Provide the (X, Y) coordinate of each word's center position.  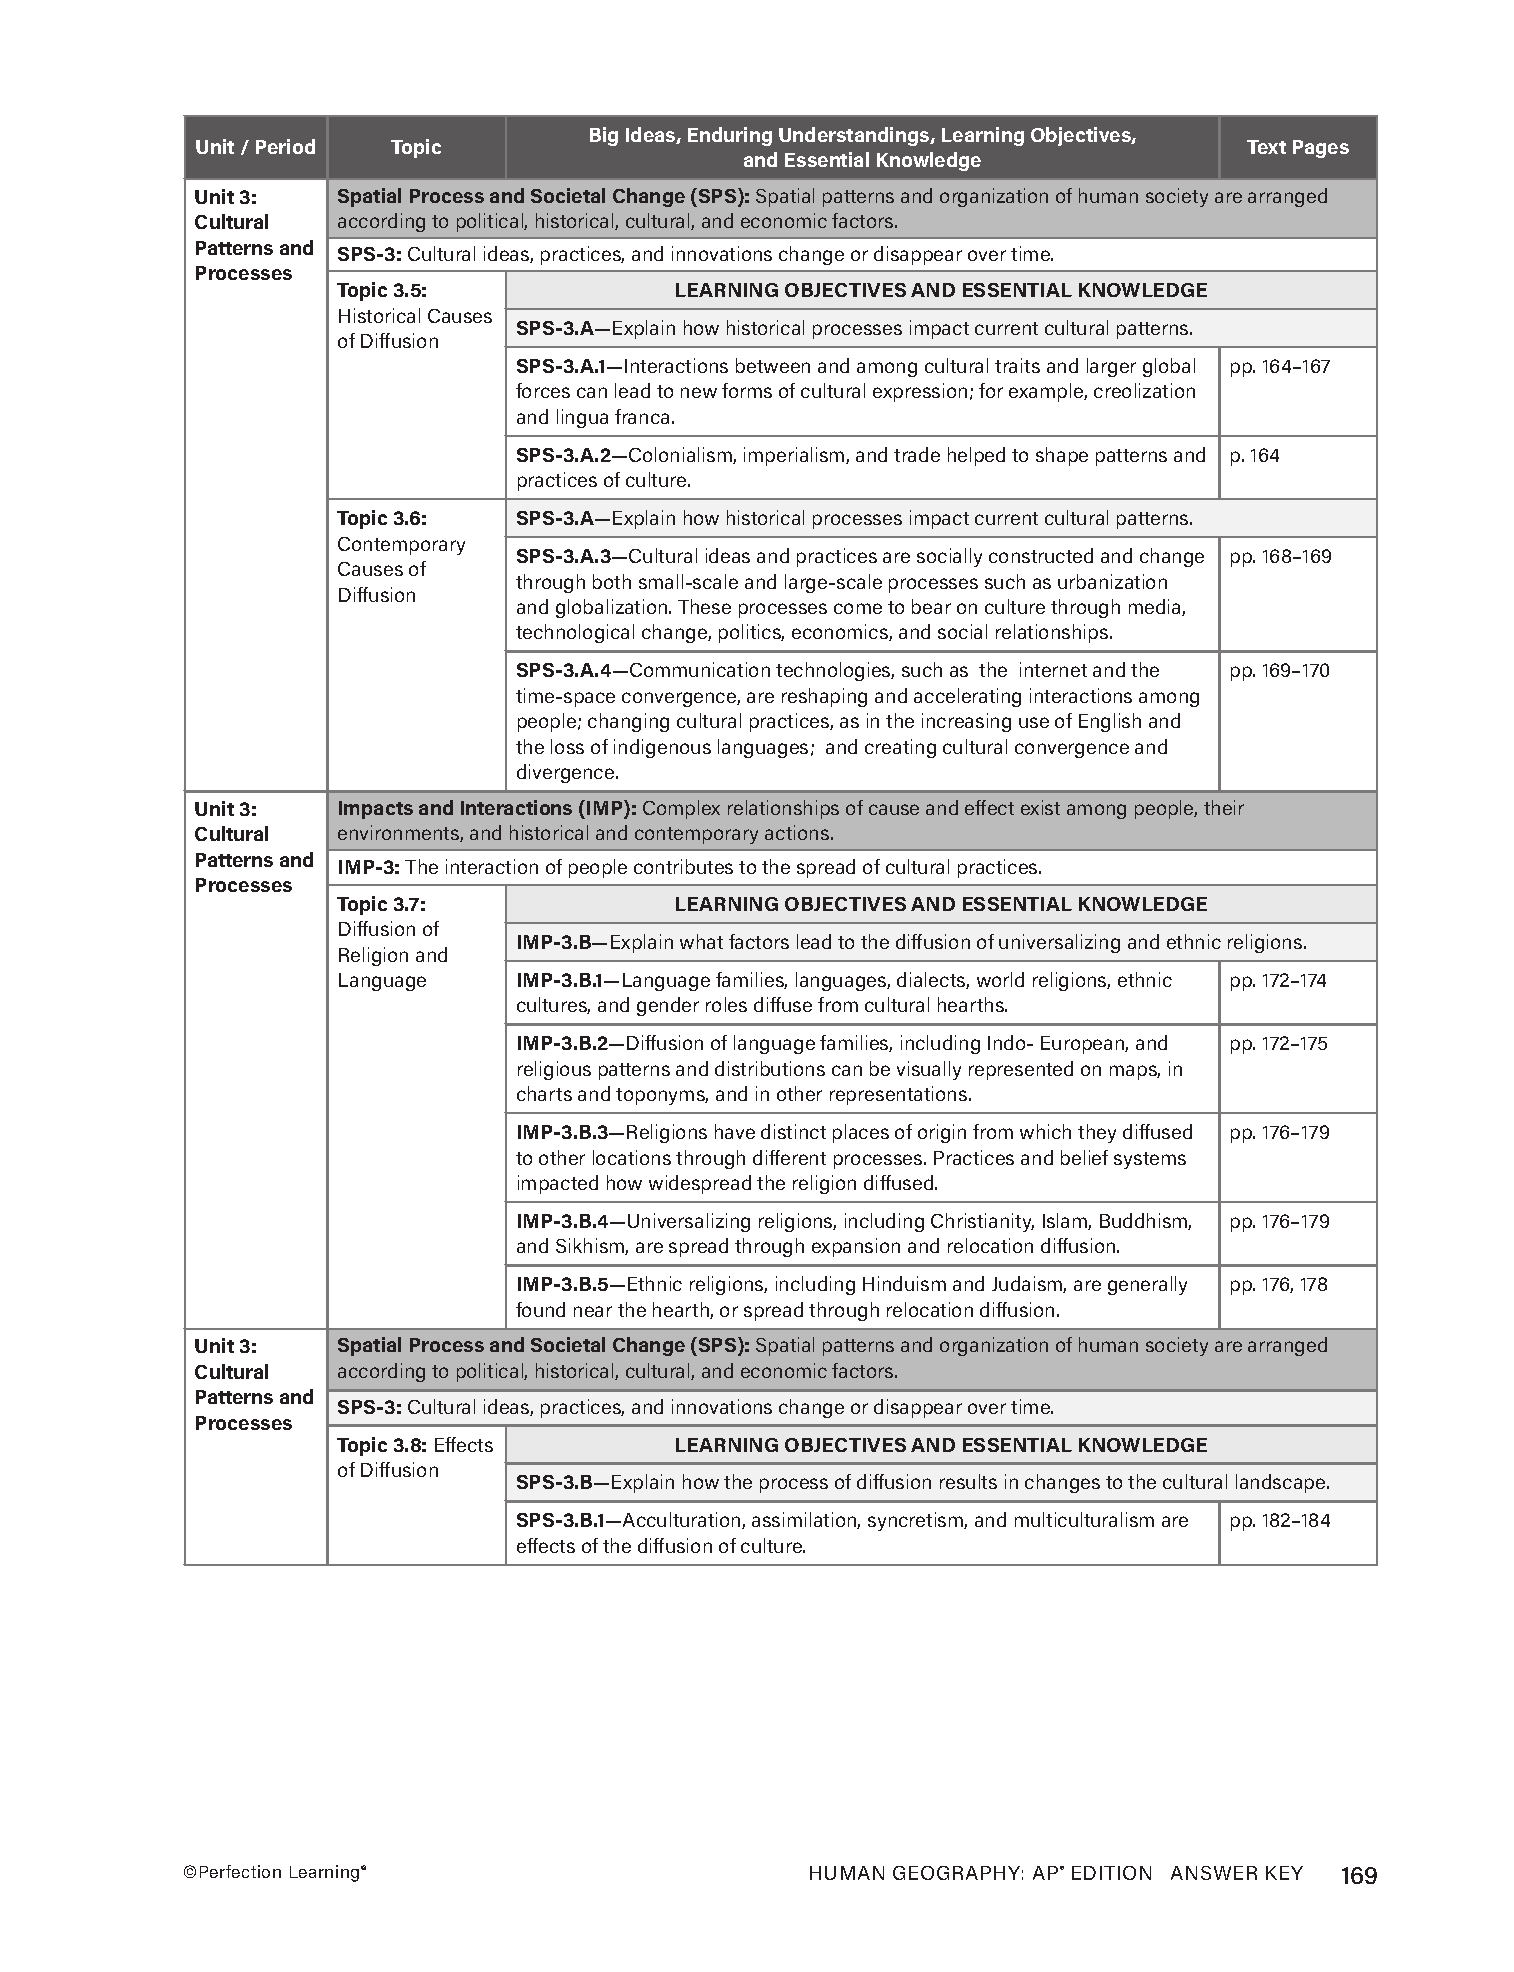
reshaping (824, 697)
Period (285, 146)
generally (1147, 1285)
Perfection (240, 1871)
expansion (856, 1247)
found (540, 1309)
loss (567, 746)
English (1110, 722)
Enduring (730, 136)
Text (1266, 147)
